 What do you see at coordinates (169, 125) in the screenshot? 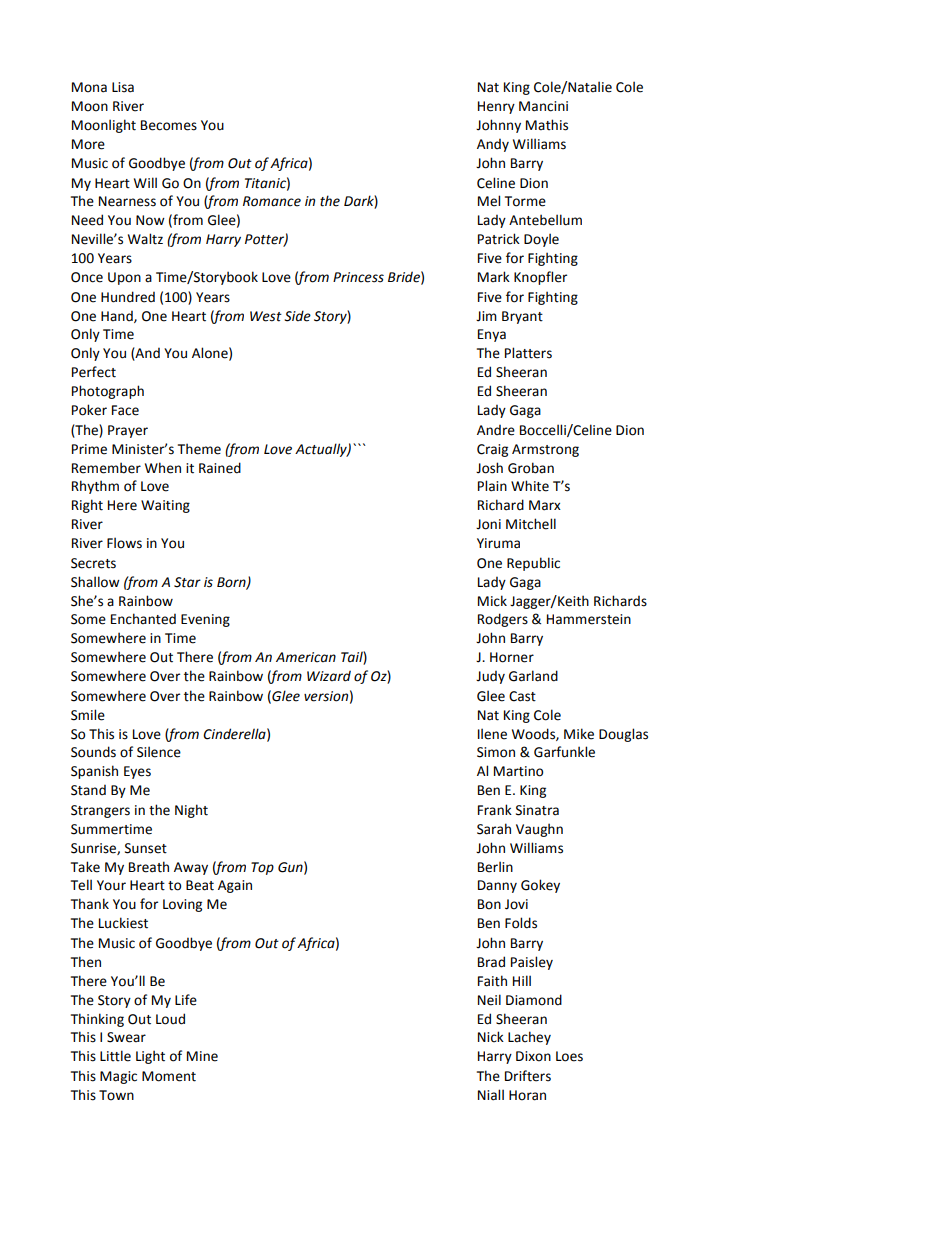
I see `Becomes` at bounding box center [169, 125].
